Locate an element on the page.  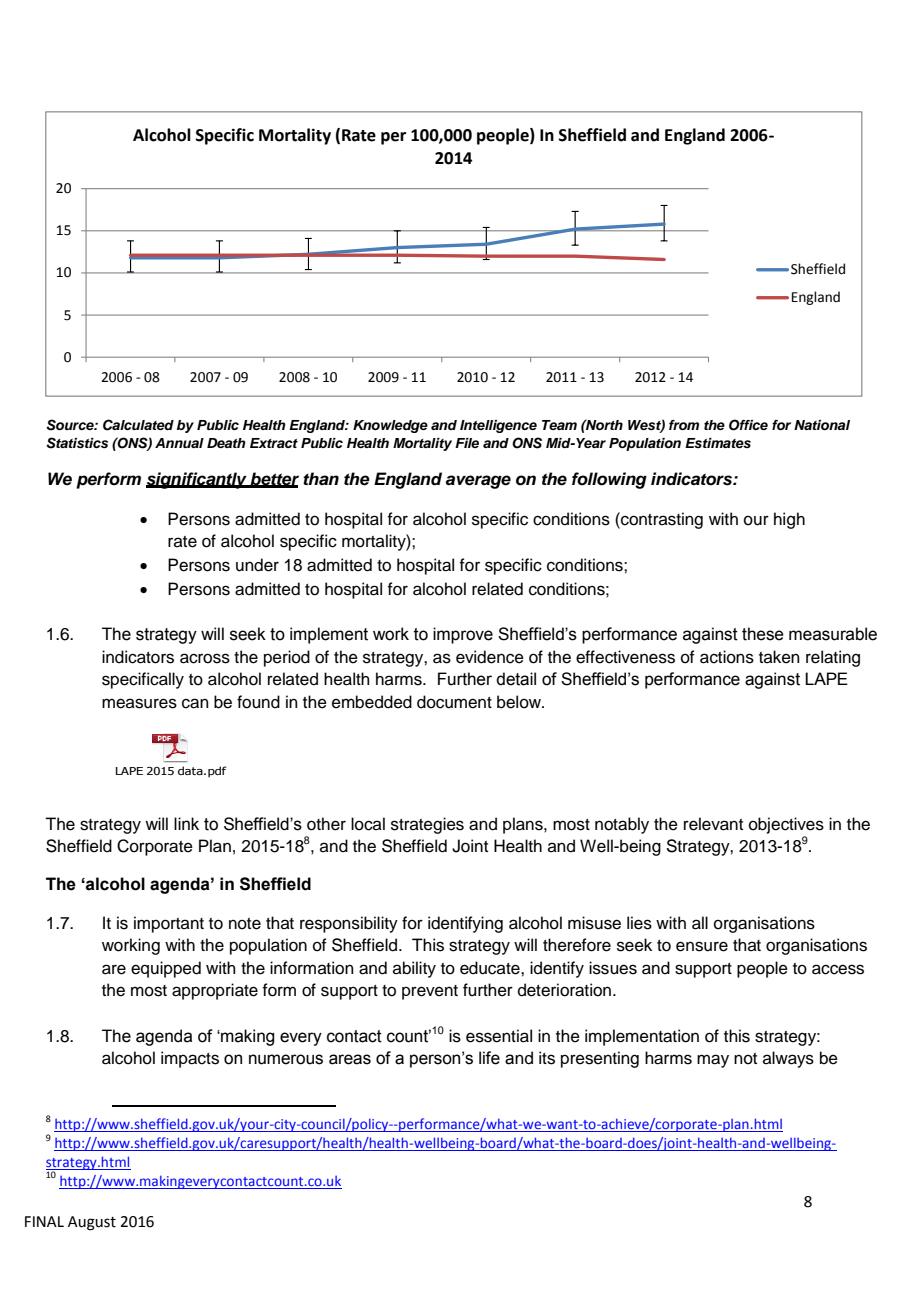
August is located at coordinates (92, 1223).
